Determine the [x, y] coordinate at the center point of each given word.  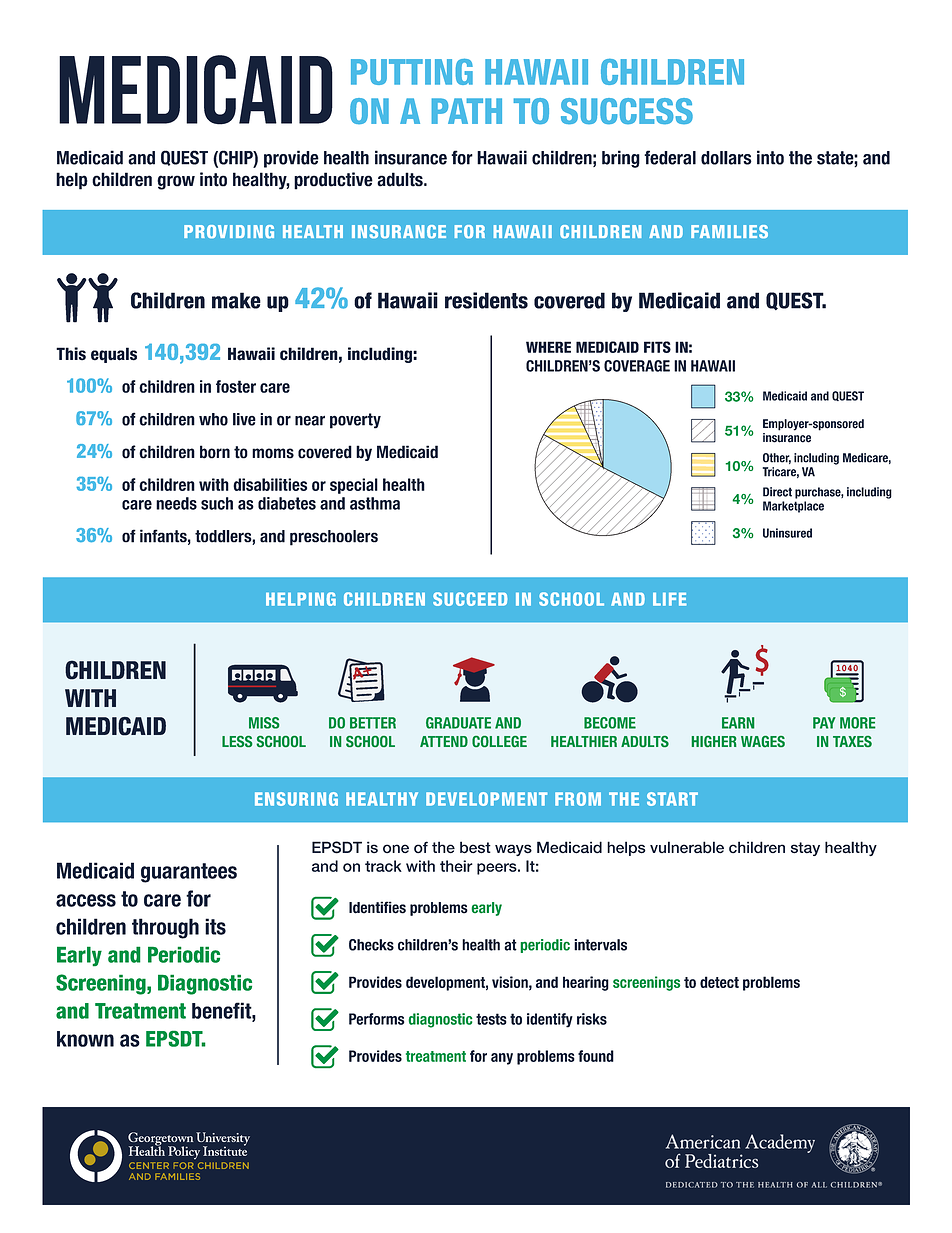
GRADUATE [458, 723]
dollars [726, 158]
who [213, 419]
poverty [355, 421]
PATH [467, 111]
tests [491, 1019]
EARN [738, 723]
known [85, 1039]
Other [777, 458]
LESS [237, 741]
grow [176, 182]
